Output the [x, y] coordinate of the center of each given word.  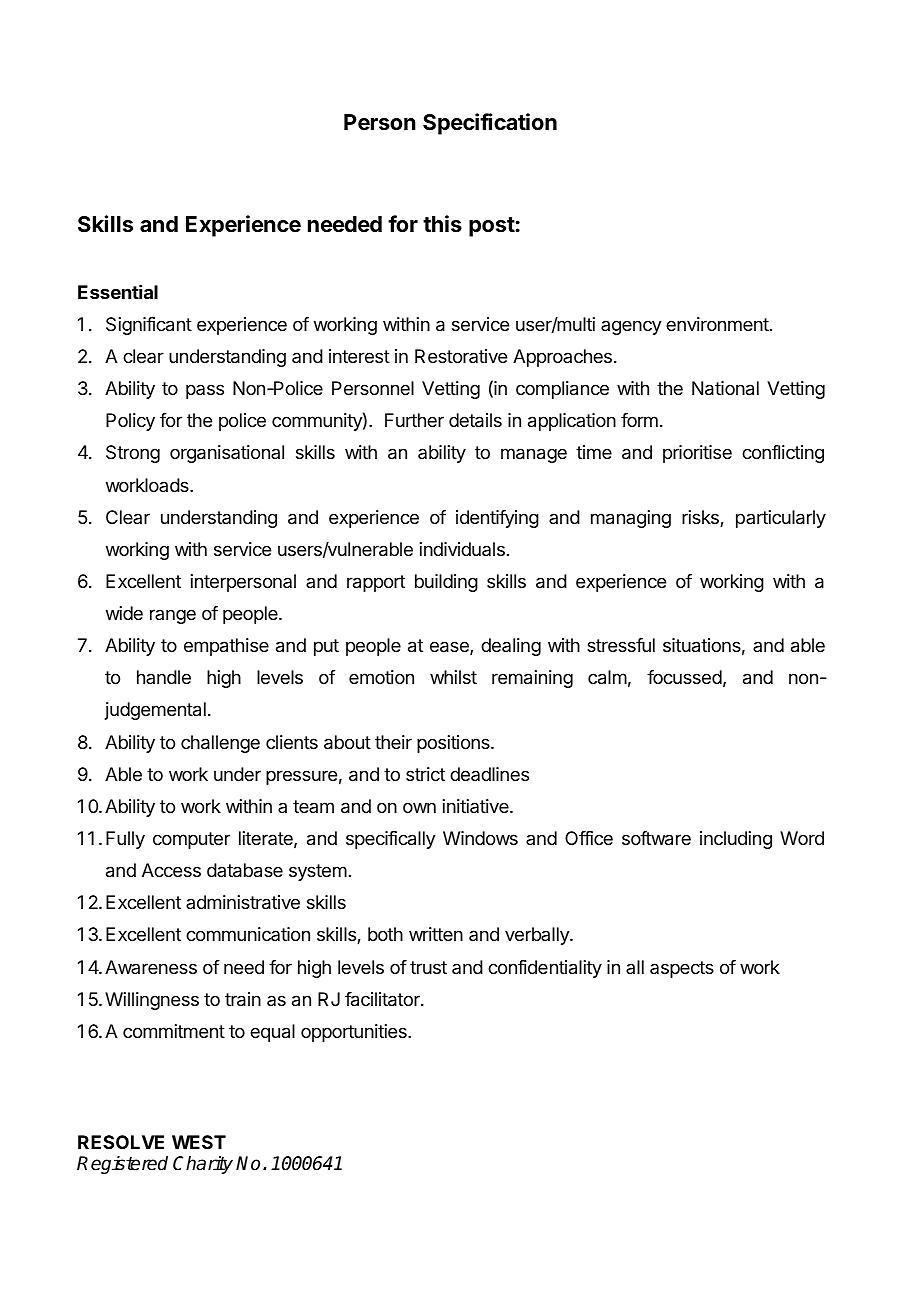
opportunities [355, 1033]
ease [450, 648]
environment [717, 324]
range [173, 616]
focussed [684, 677]
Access [171, 870]
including [736, 840]
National [725, 388]
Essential [118, 292]
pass [205, 391]
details [475, 420]
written [436, 934]
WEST [199, 1142]
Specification [490, 124]
